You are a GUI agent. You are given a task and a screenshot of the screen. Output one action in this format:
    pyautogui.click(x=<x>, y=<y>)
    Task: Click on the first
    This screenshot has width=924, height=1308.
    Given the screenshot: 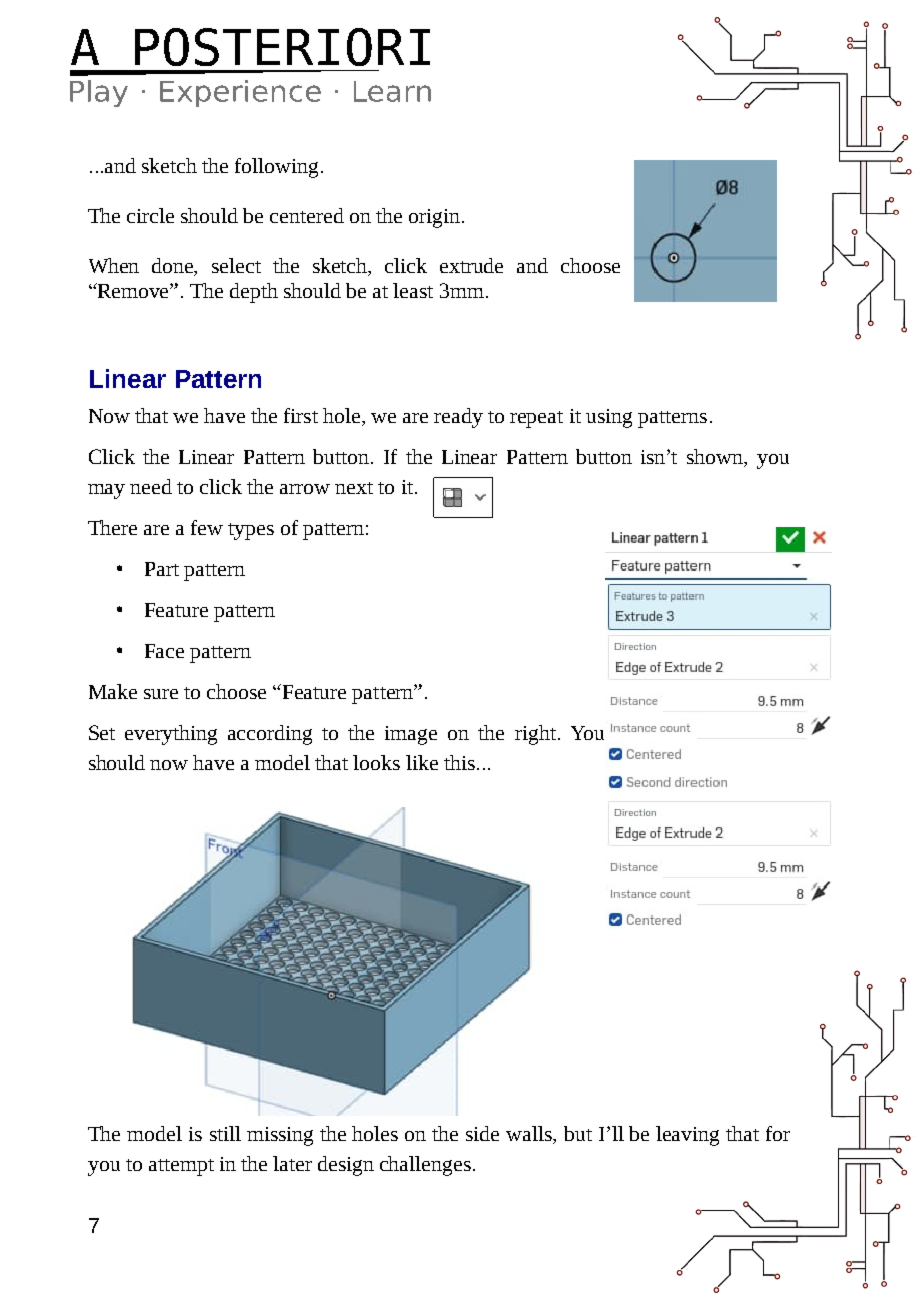 What is the action you would take?
    pyautogui.click(x=301, y=415)
